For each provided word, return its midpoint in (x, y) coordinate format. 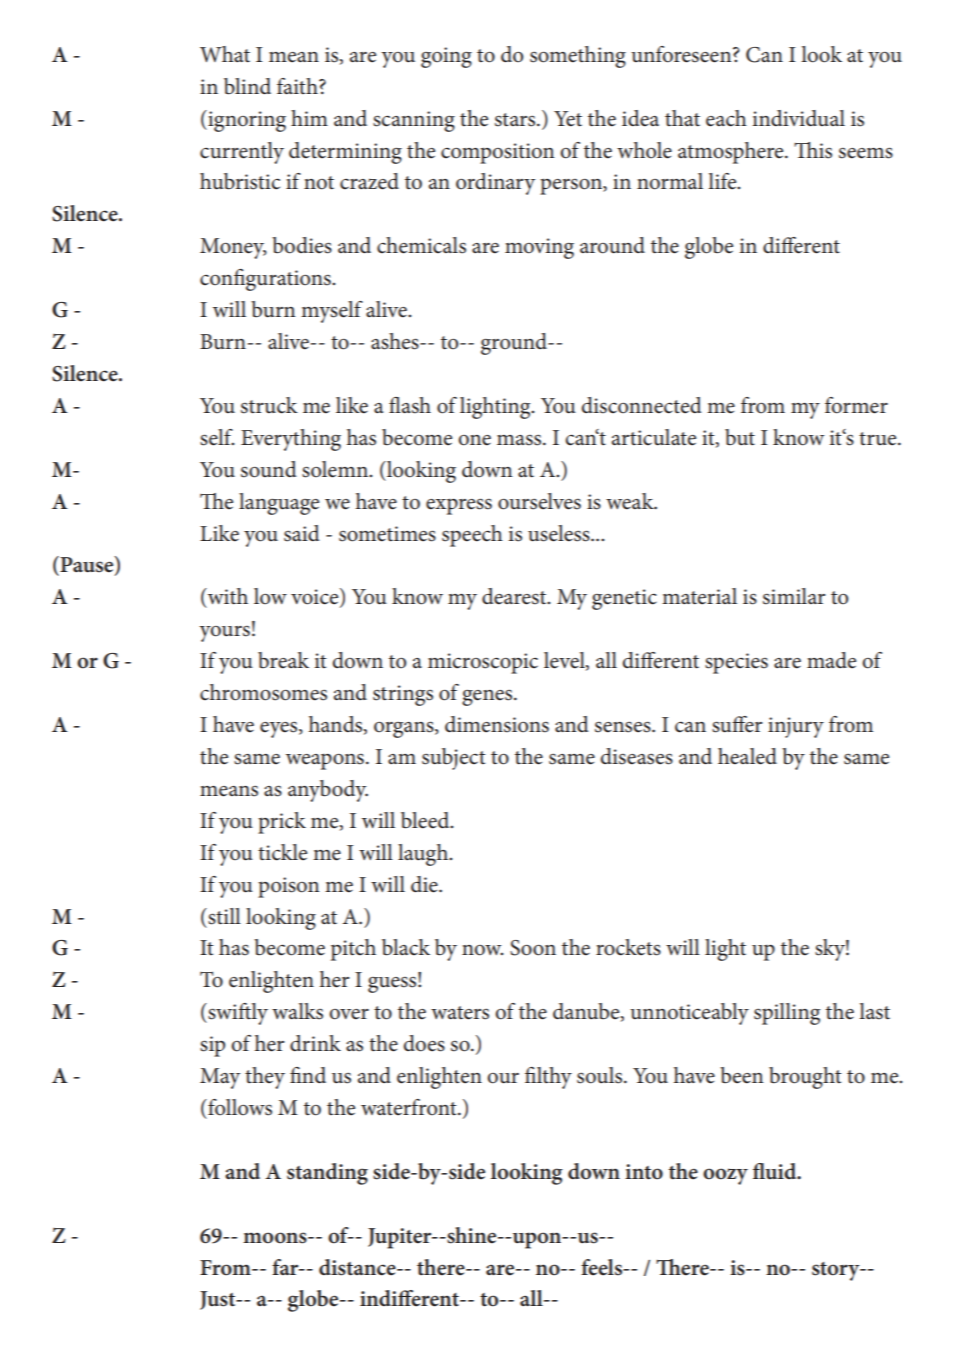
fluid (776, 1171)
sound (269, 469)
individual (799, 118)
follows (239, 1107)
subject (454, 759)
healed (747, 756)
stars (516, 120)
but (740, 437)
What (225, 54)
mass (520, 440)
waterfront (410, 1107)
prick (282, 823)
